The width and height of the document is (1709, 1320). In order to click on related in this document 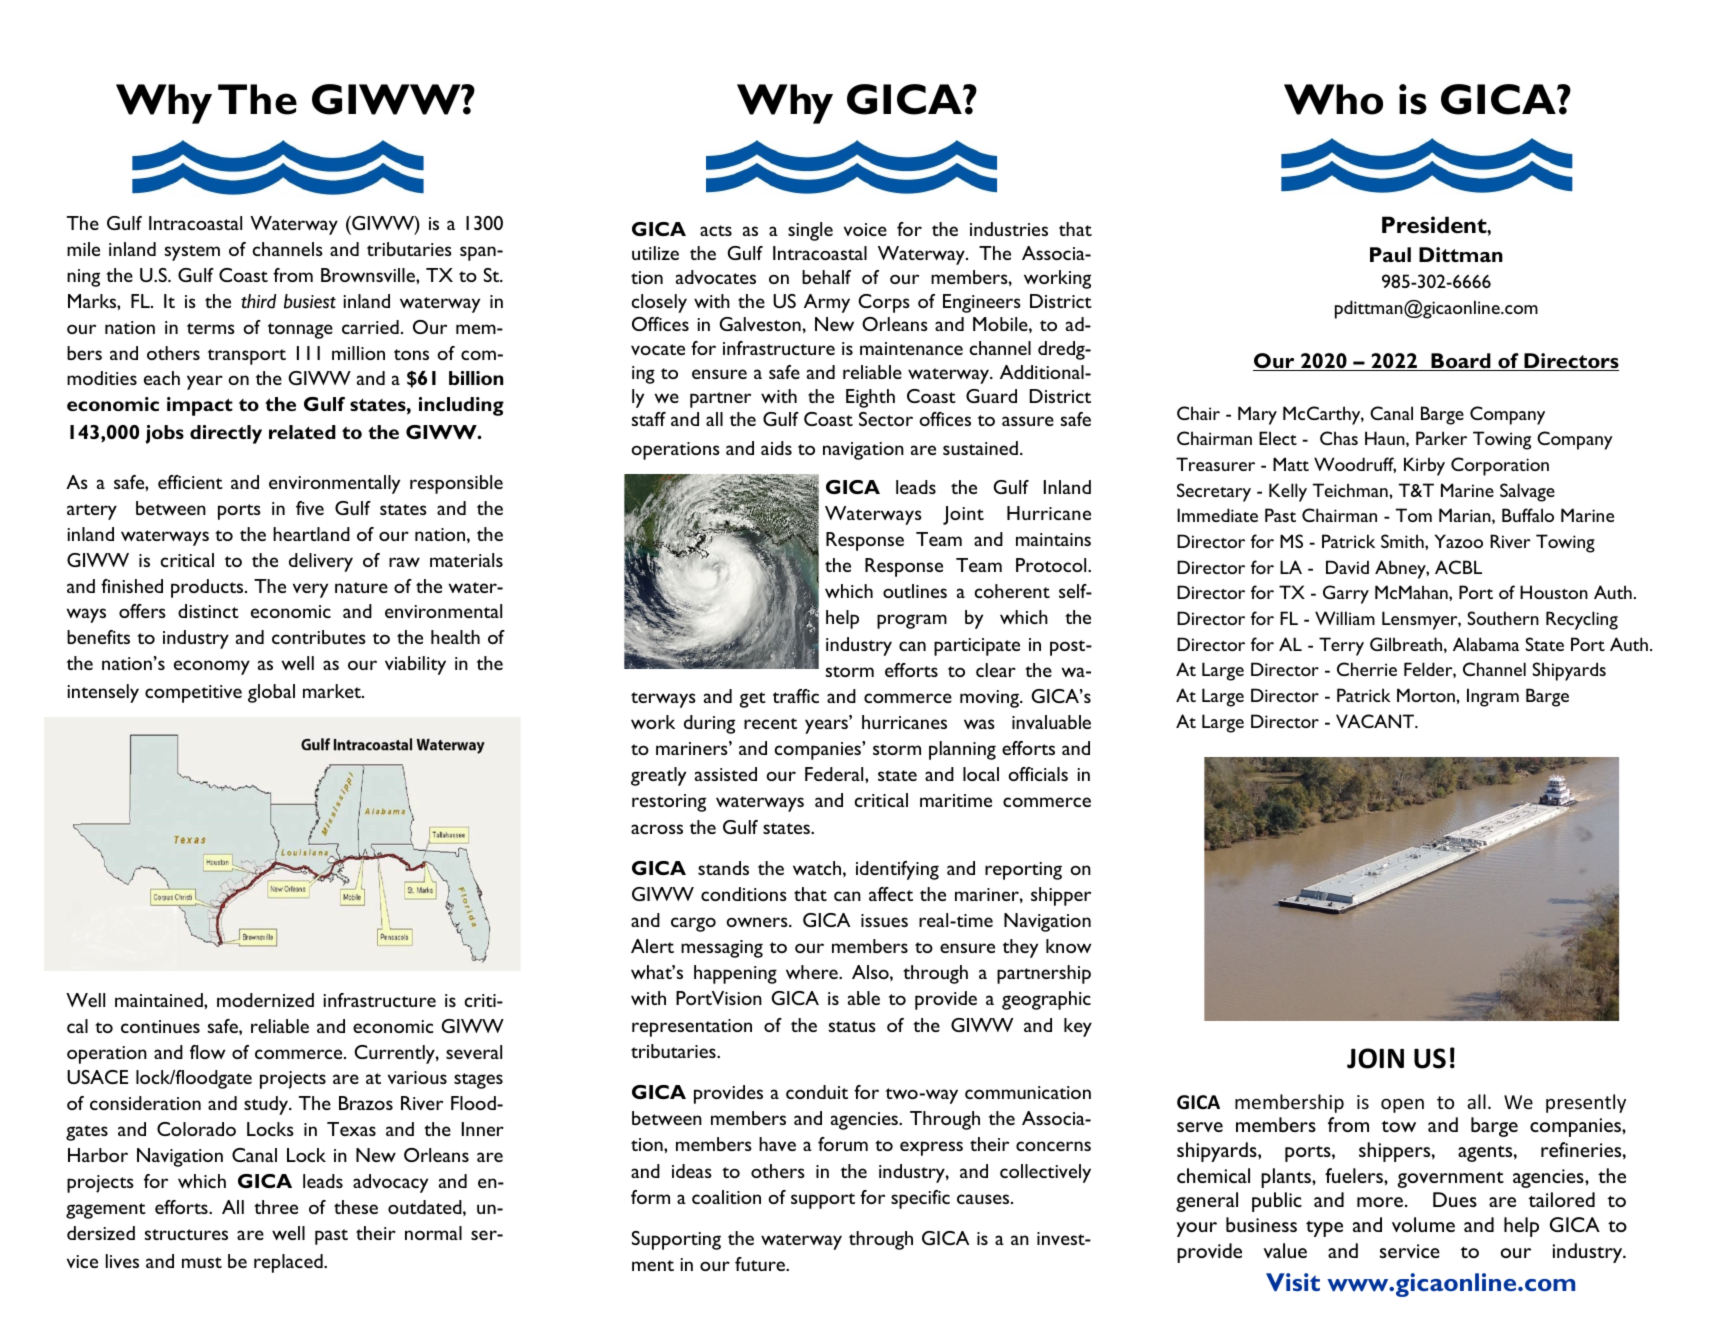, I will do `click(302, 432)`.
